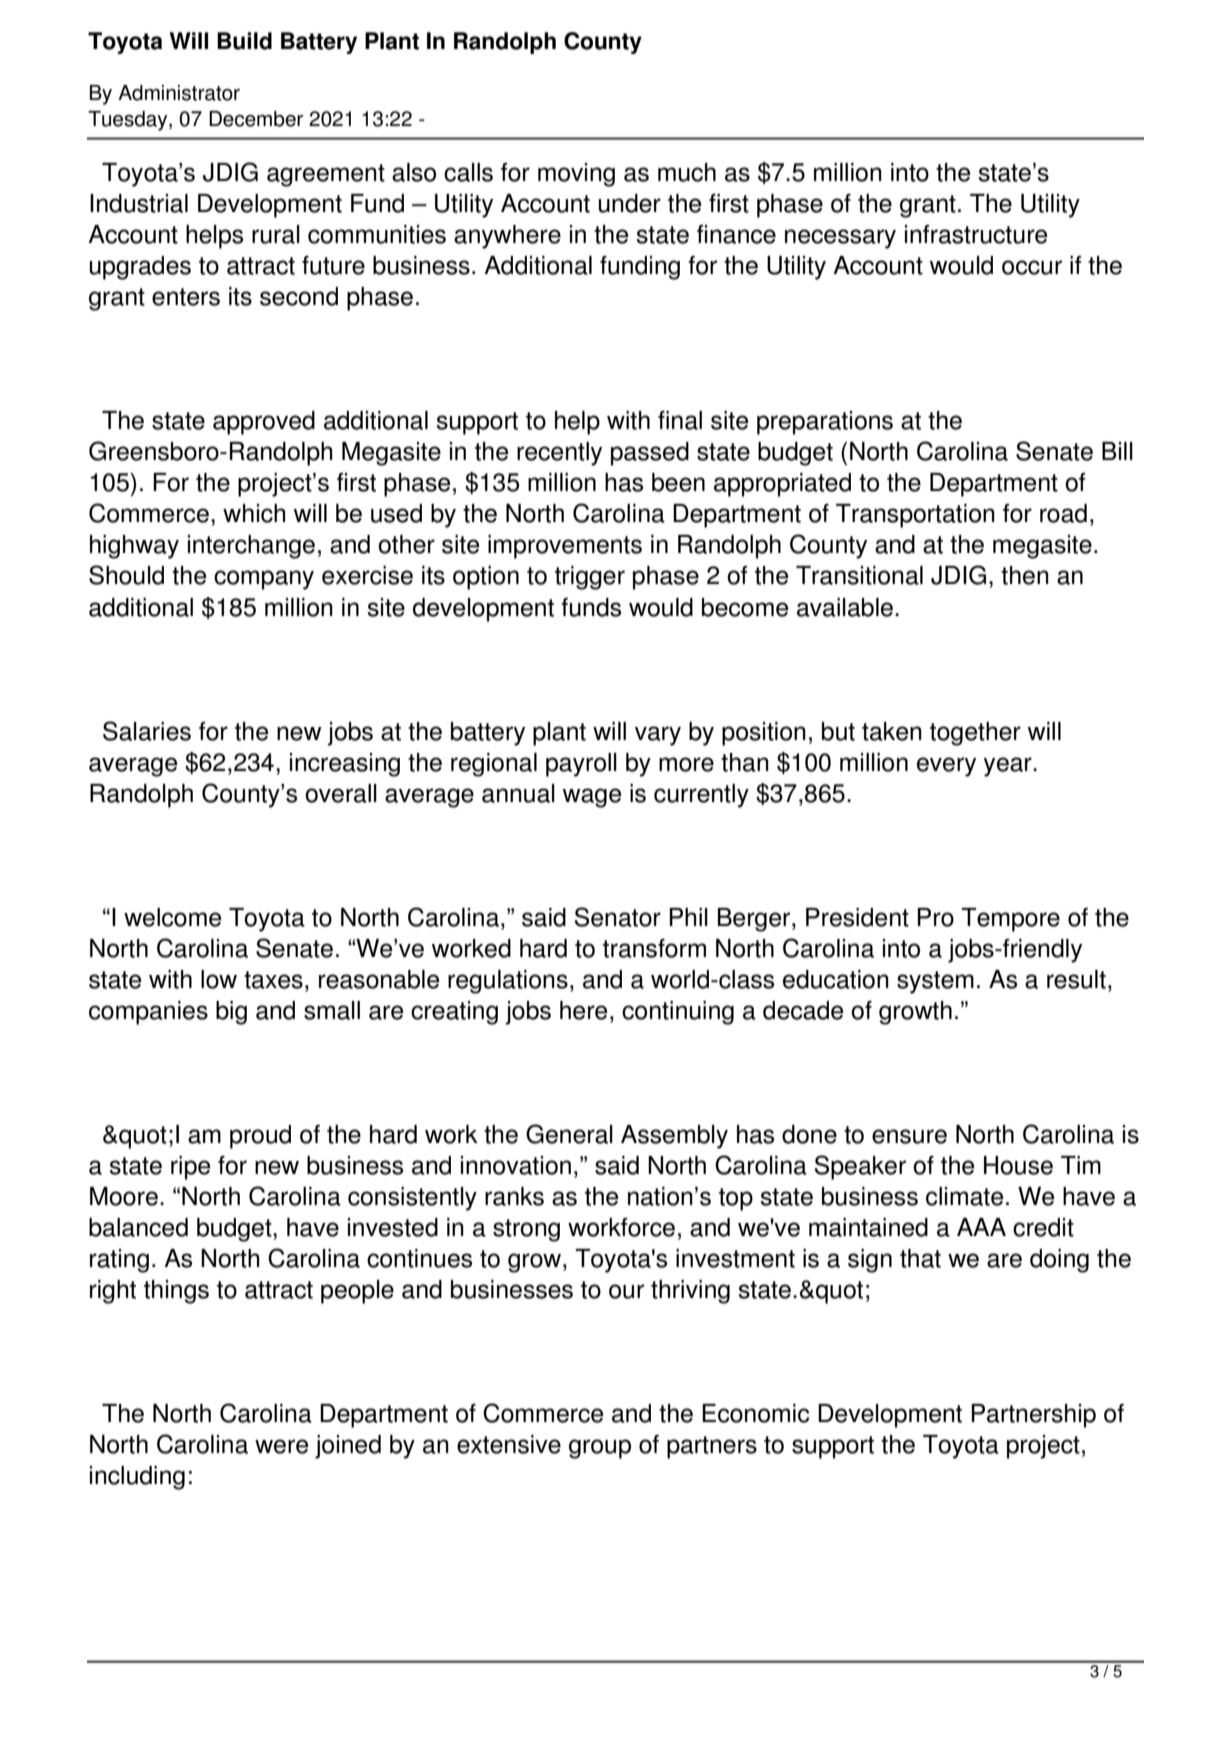 This page has height=1741, width=1231. I want to click on December, so click(256, 119).
